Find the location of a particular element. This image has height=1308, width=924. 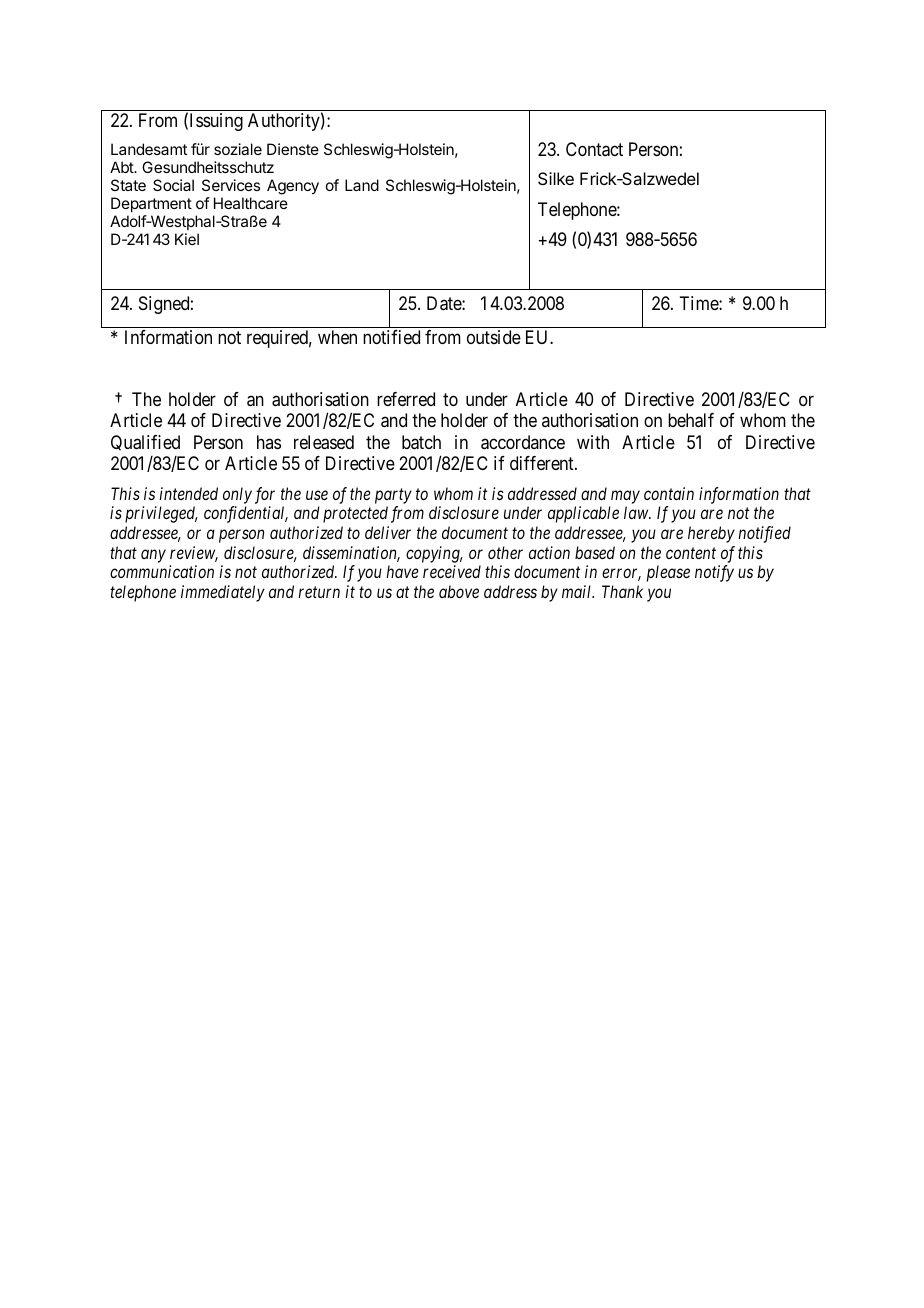

with is located at coordinates (593, 442).
